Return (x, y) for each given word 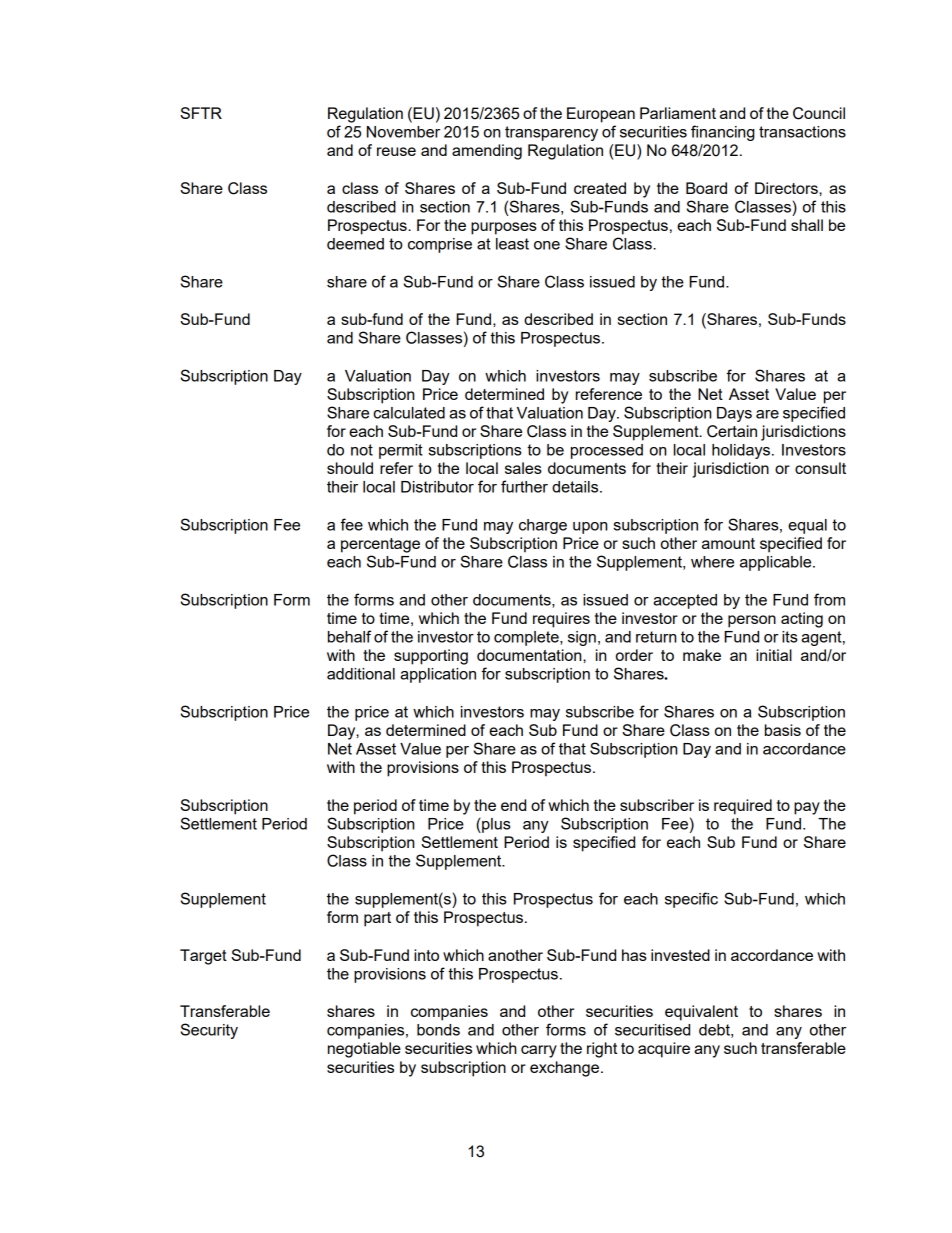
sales (523, 468)
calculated (409, 413)
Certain (732, 431)
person (752, 621)
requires (561, 620)
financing (723, 133)
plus (495, 825)
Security (209, 1031)
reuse (396, 151)
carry (539, 1051)
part (377, 919)
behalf (349, 636)
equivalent (701, 1013)
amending (487, 152)
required (743, 807)
